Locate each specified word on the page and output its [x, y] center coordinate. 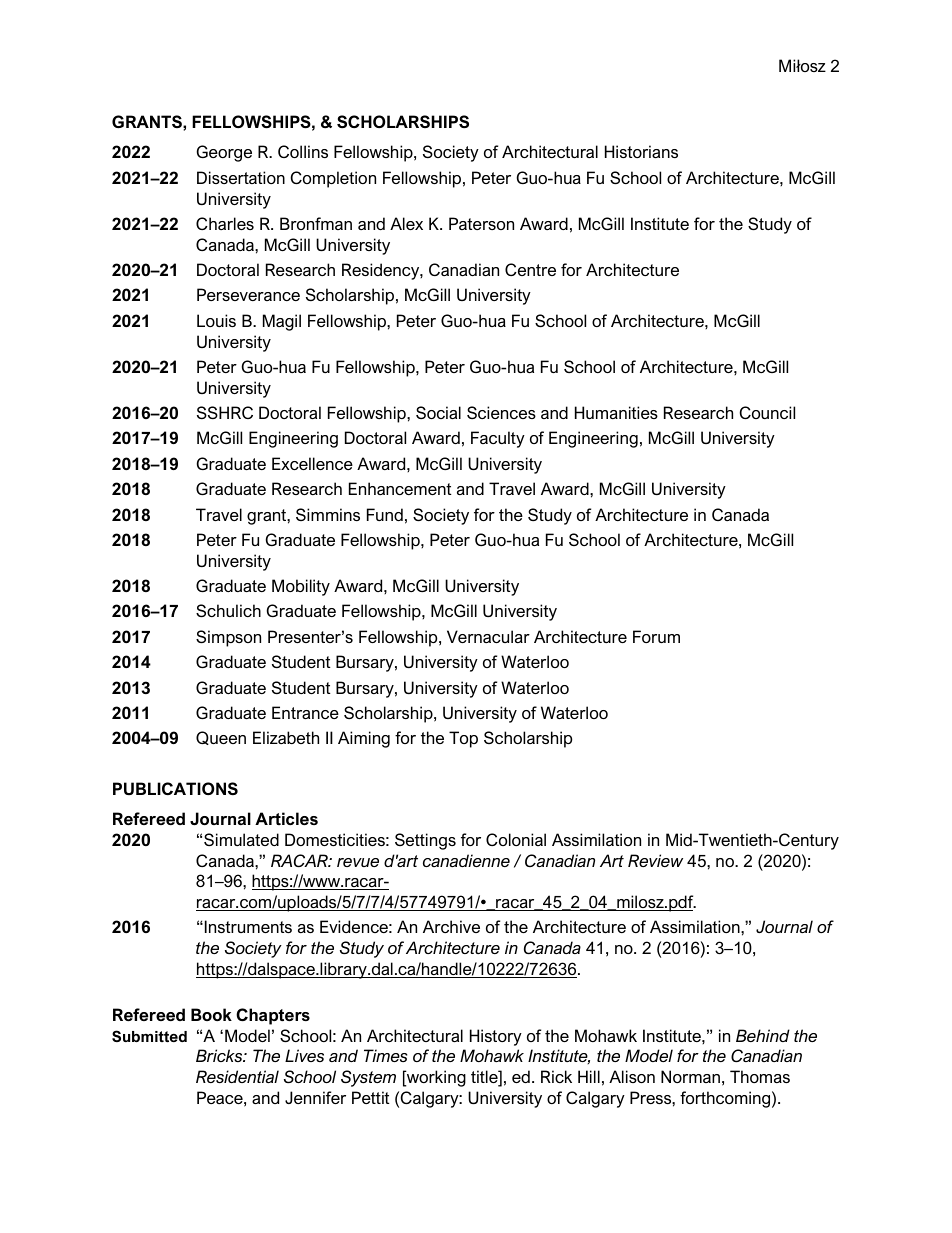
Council [767, 412]
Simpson [228, 638]
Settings [425, 841]
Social [438, 412]
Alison [632, 1076]
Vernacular [488, 636]
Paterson [481, 223]
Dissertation [241, 177]
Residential [237, 1076]
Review [655, 860]
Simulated [241, 839]
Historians [641, 151]
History [496, 1037]
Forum [656, 636]
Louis [216, 320]
